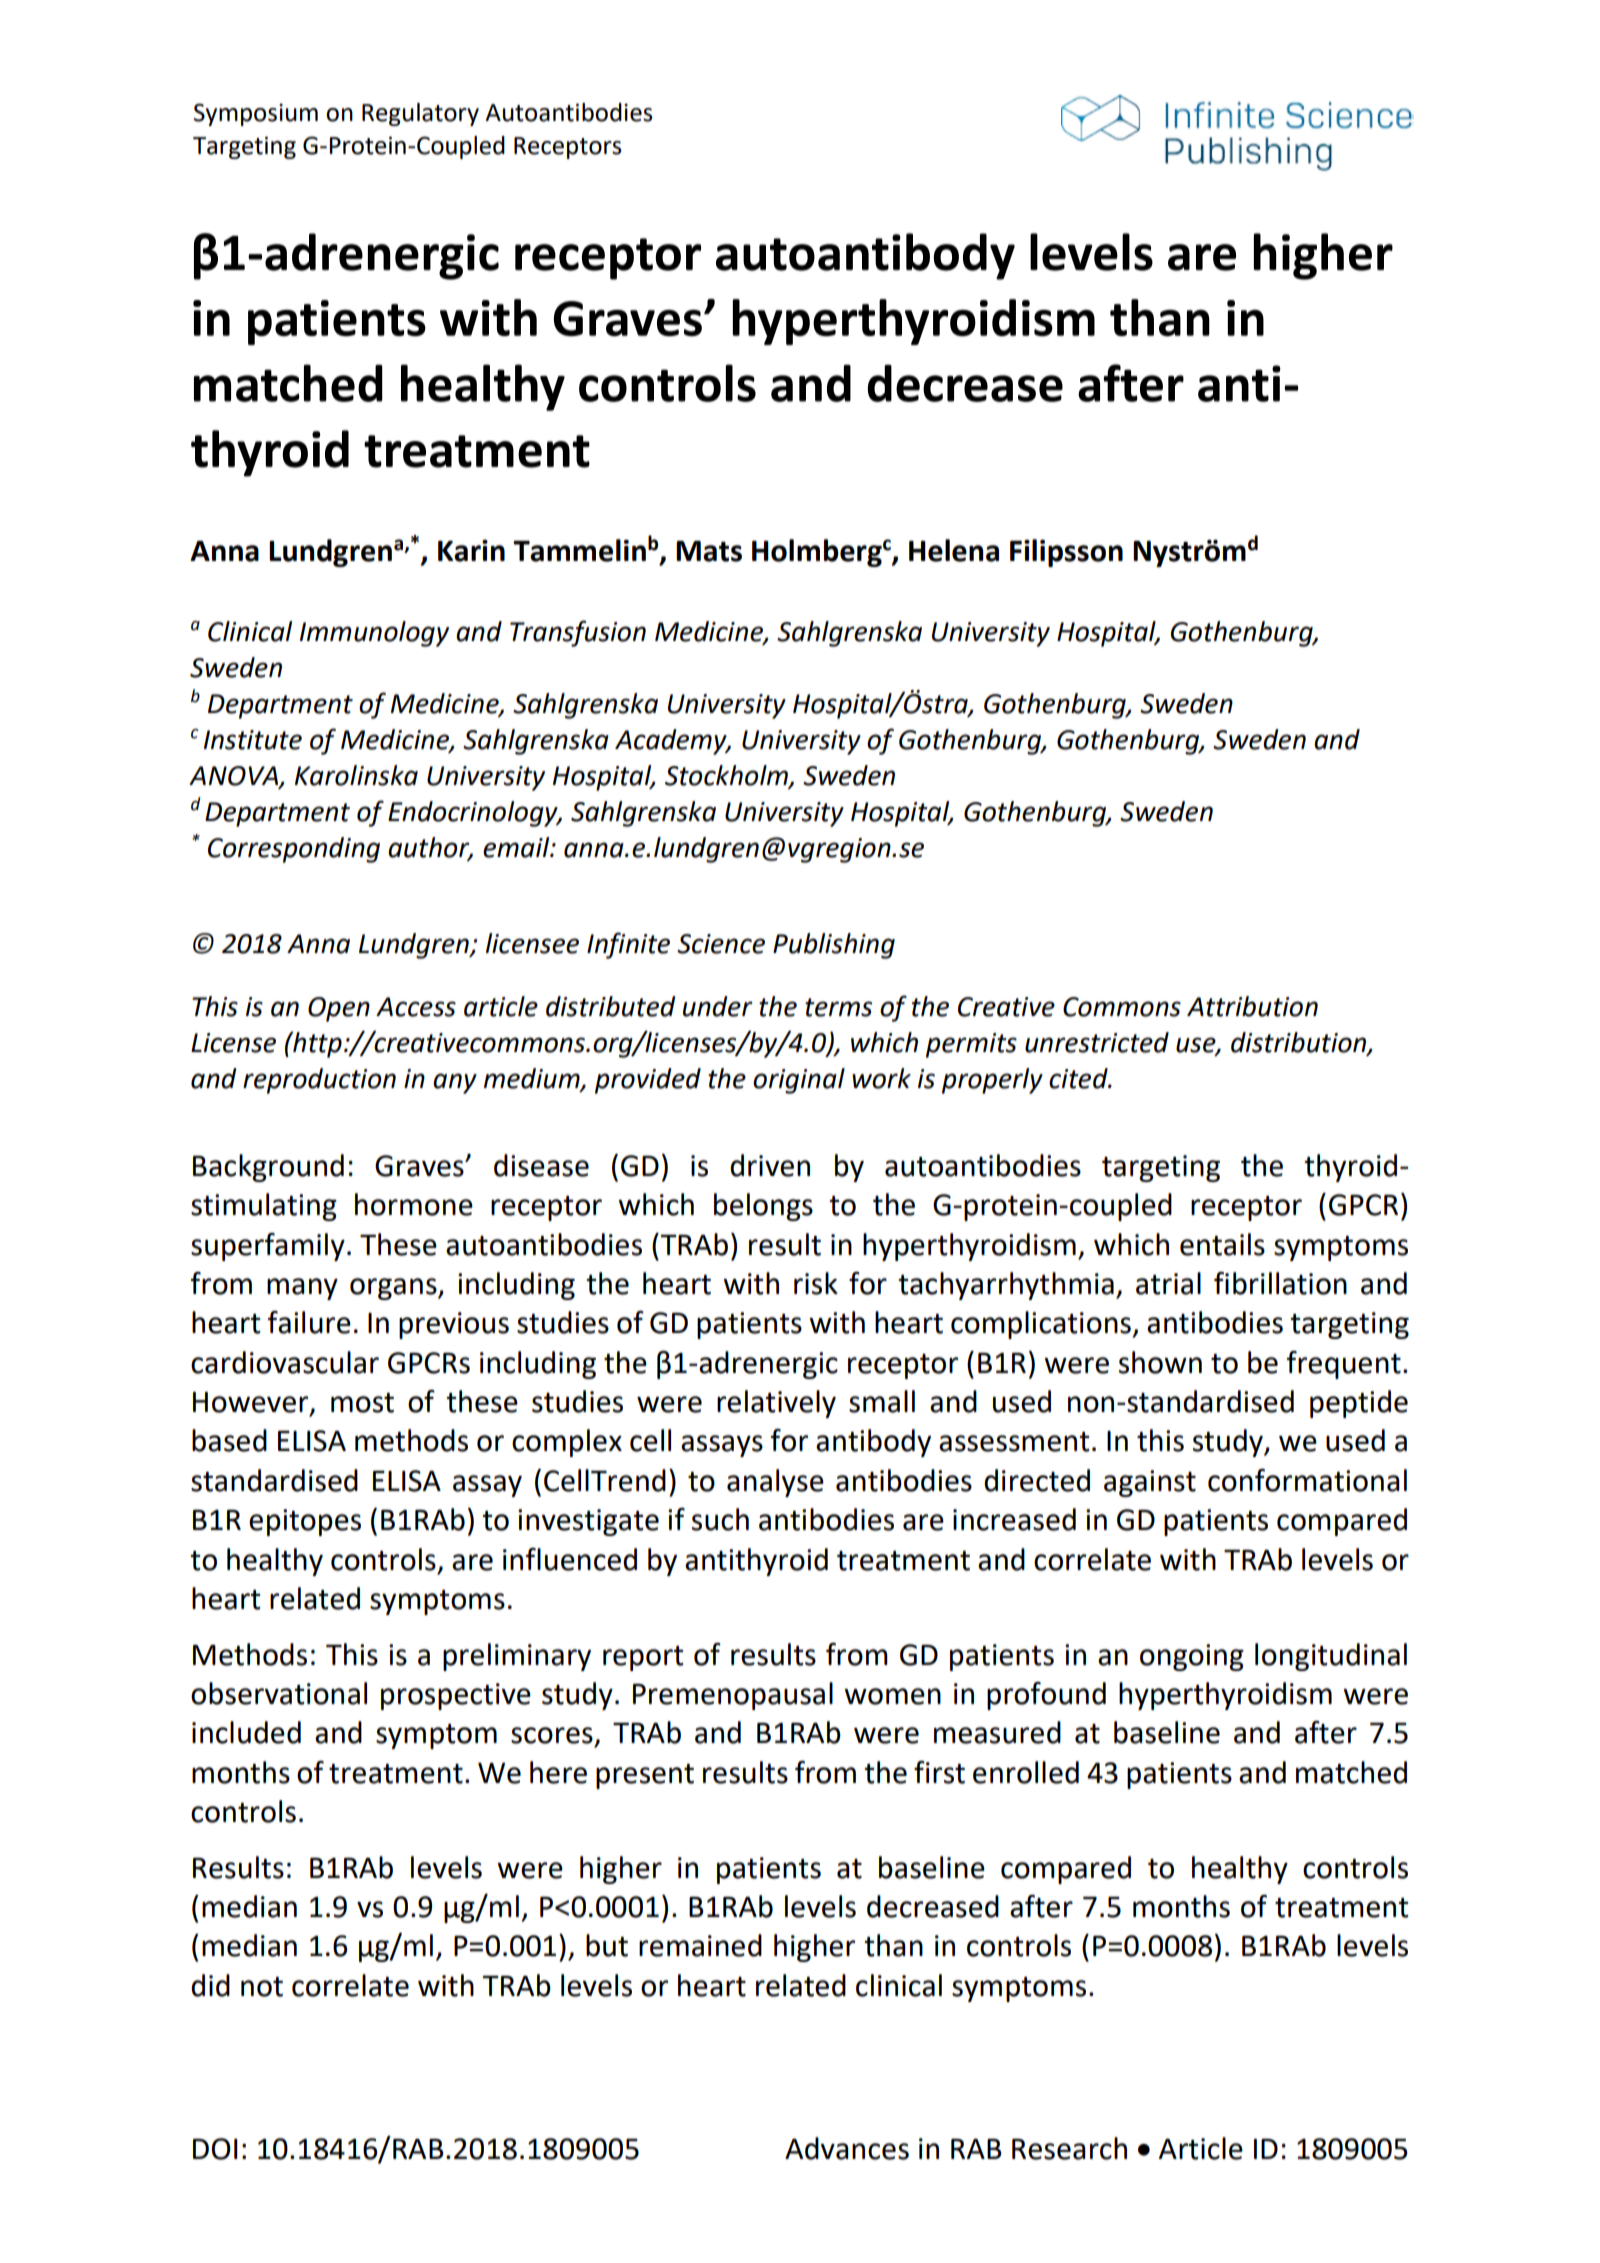 Image resolution: width=1600 pixels, height=2263 pixels. I want to click on Transfusion, so click(578, 633).
